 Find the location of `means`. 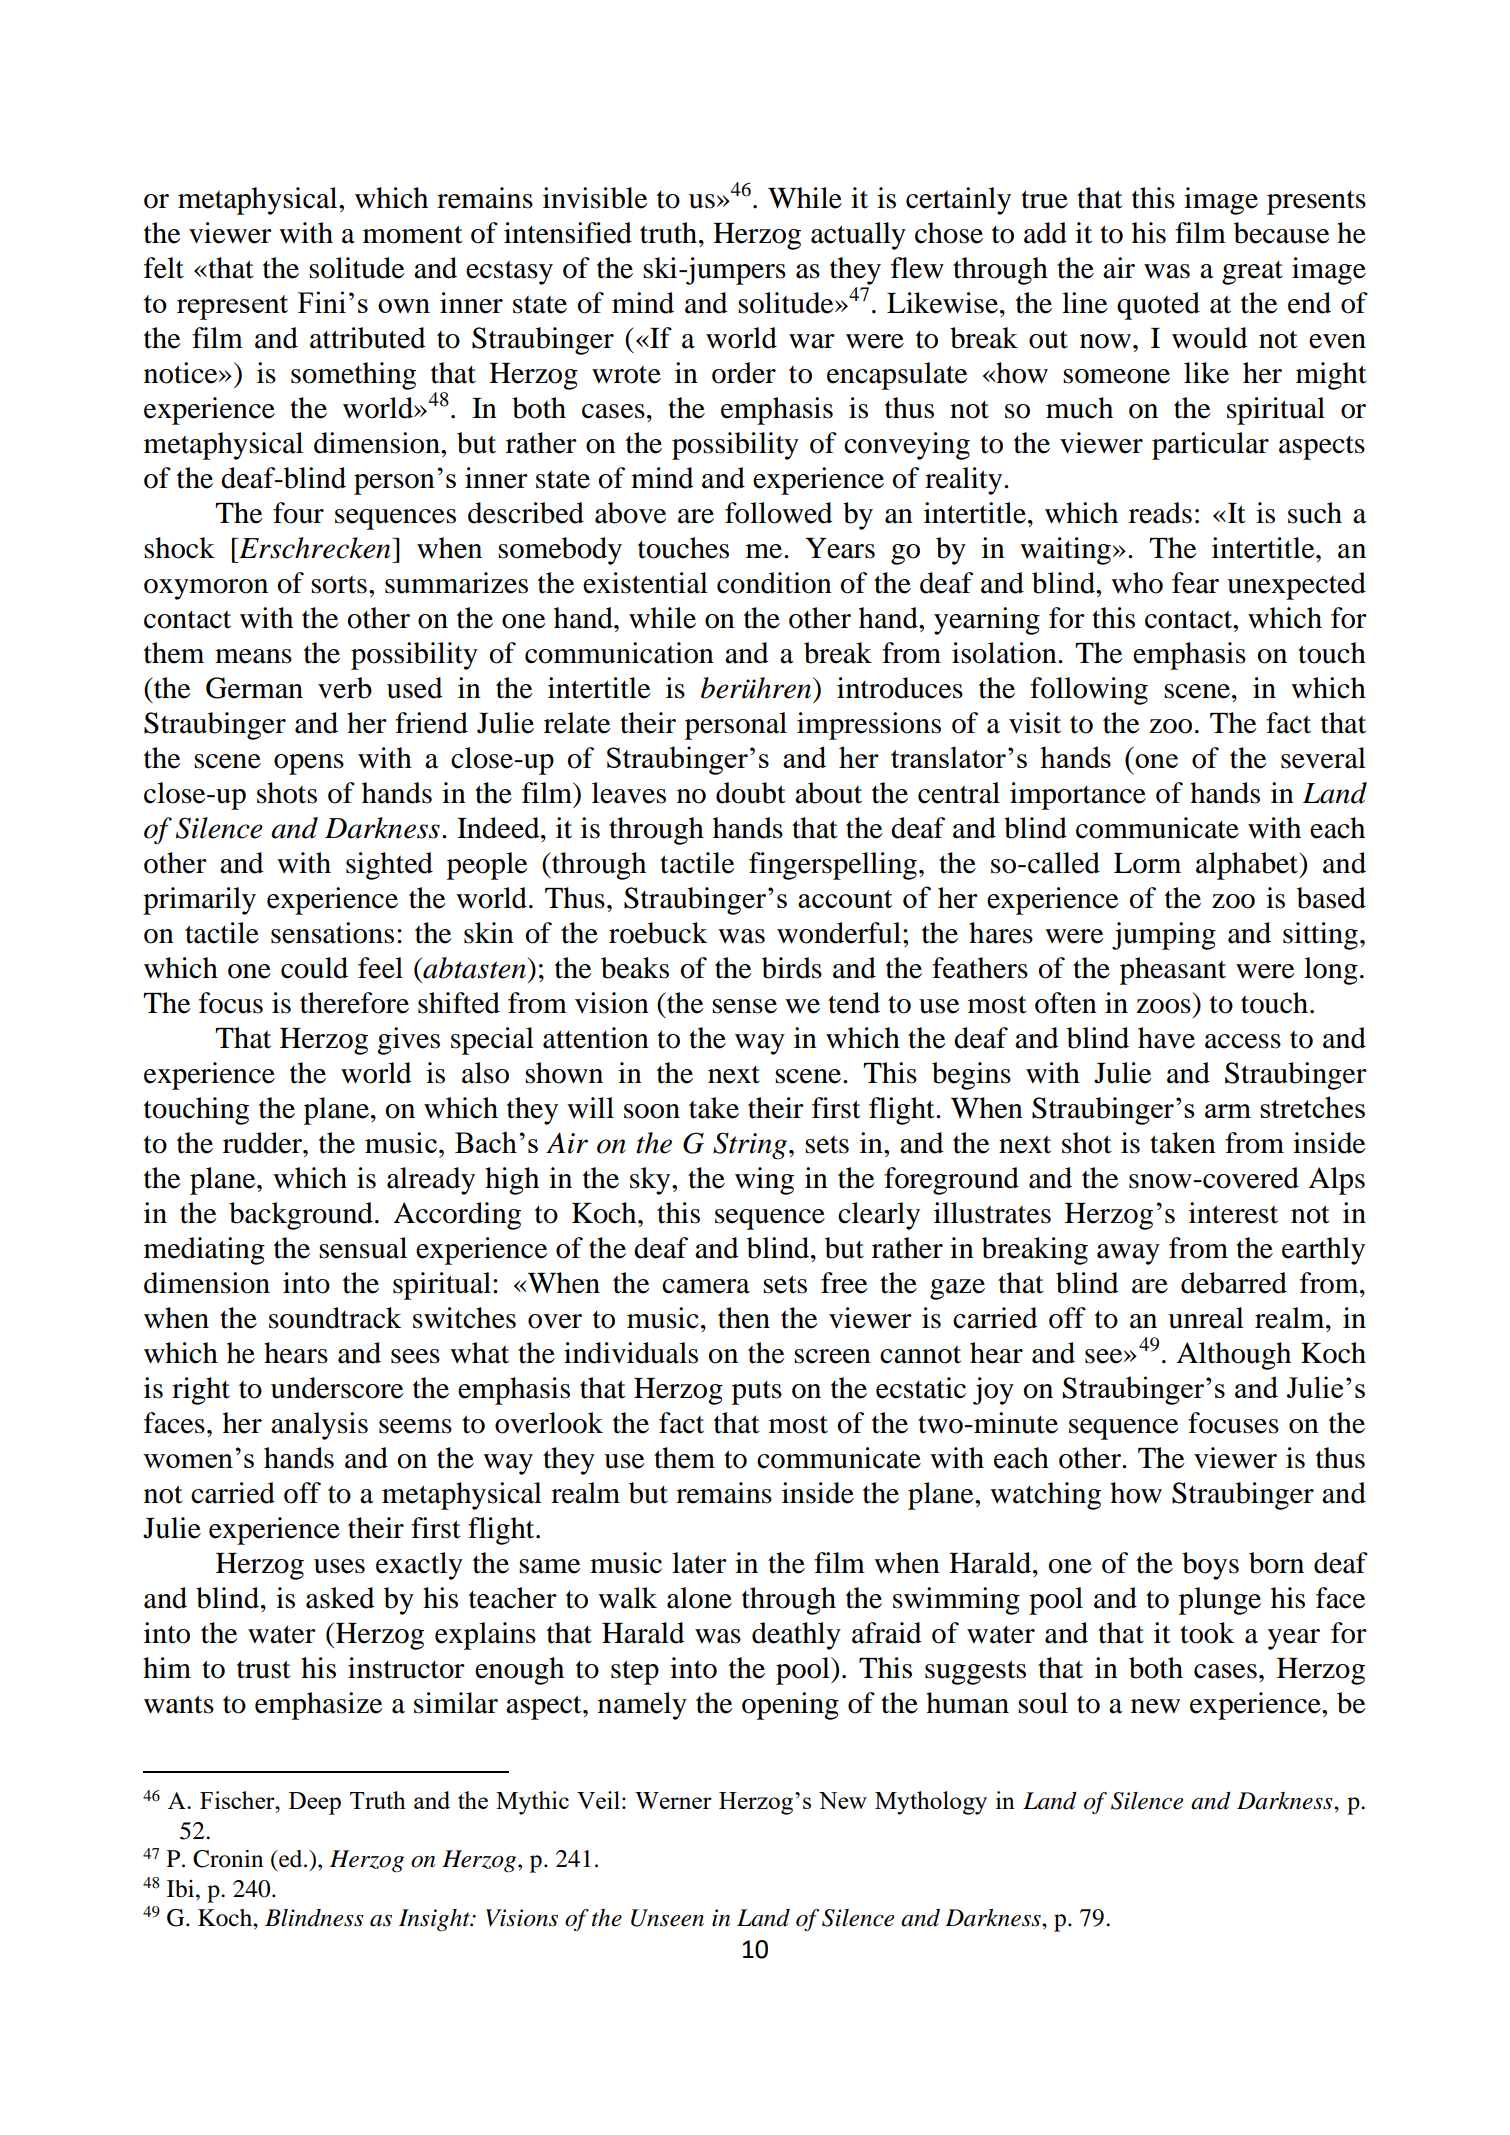

means is located at coordinates (253, 656).
